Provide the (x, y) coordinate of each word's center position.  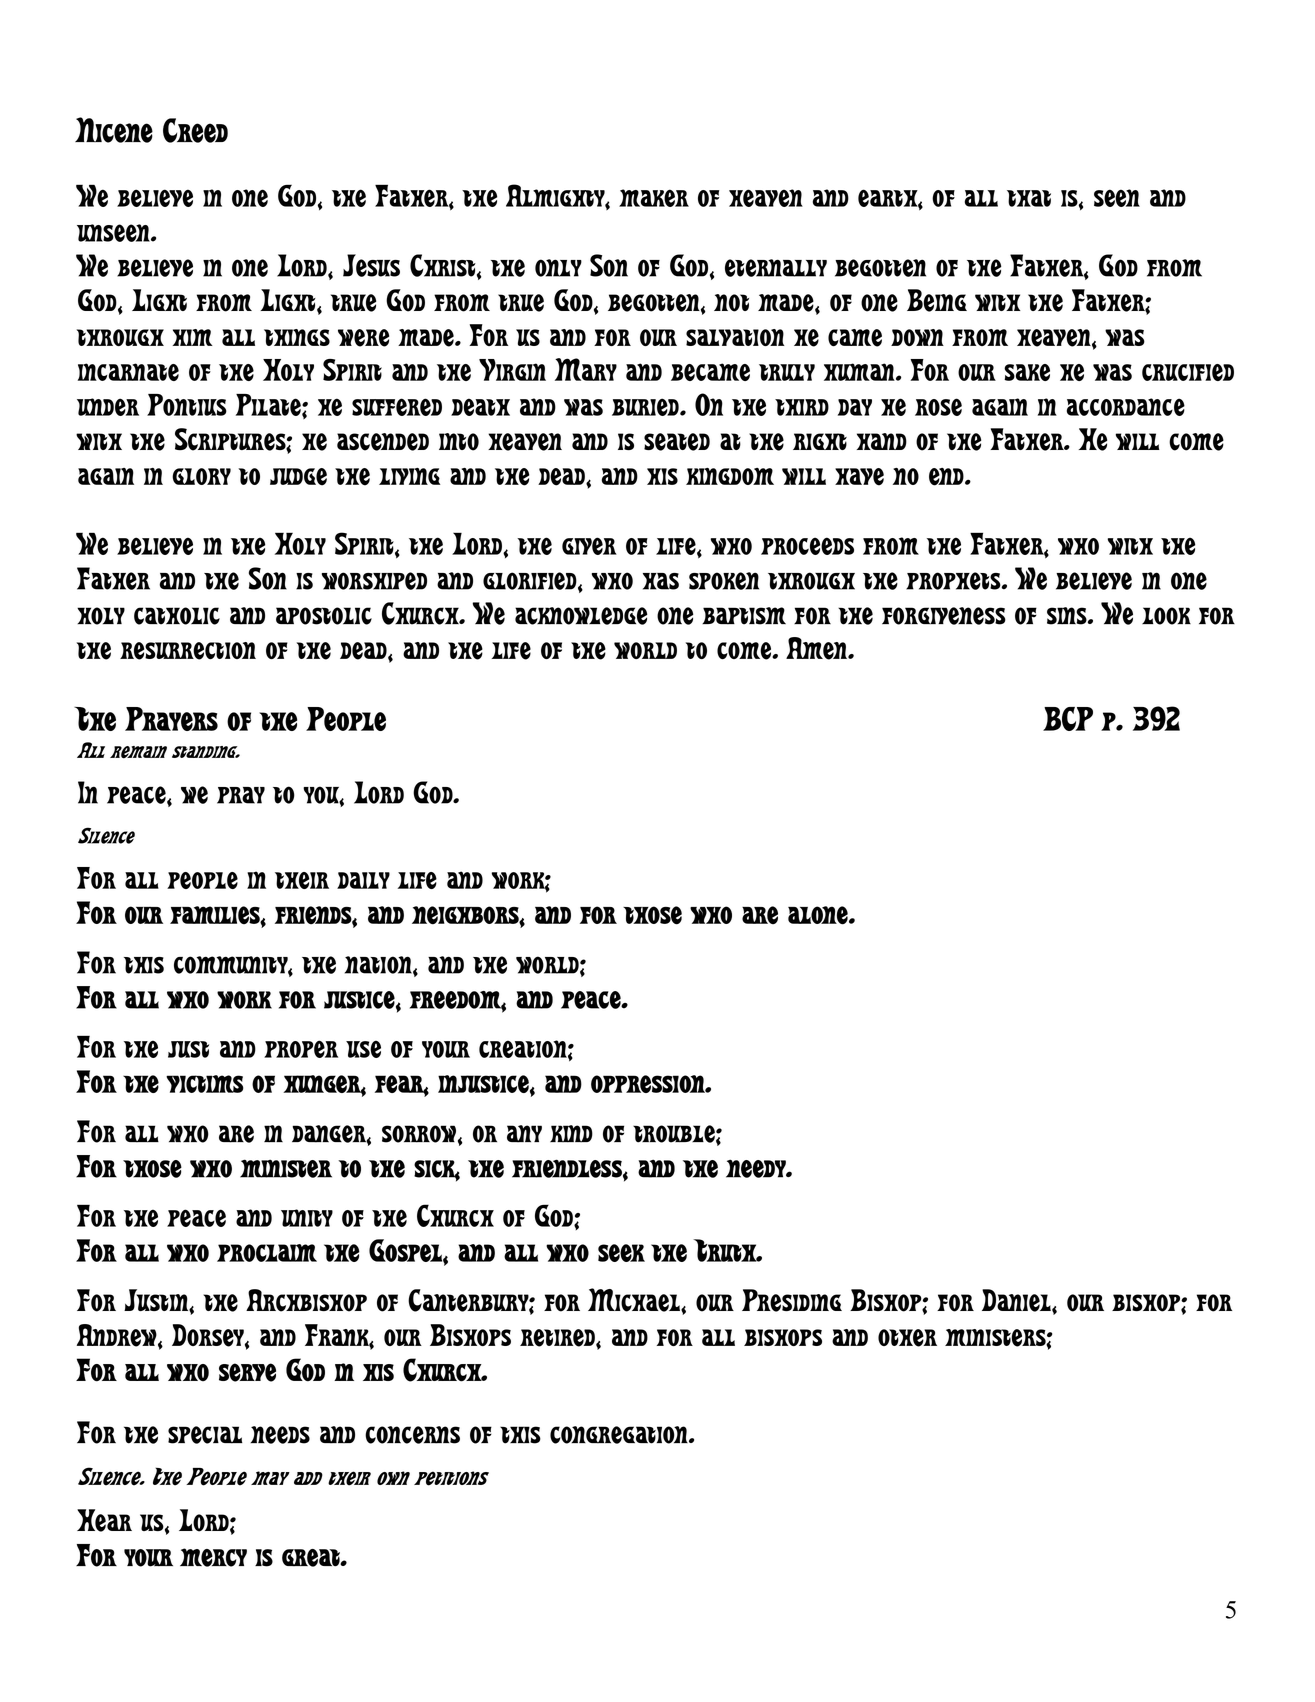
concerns (412, 1435)
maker (654, 198)
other (907, 1338)
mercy (213, 1557)
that (1029, 198)
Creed (195, 130)
